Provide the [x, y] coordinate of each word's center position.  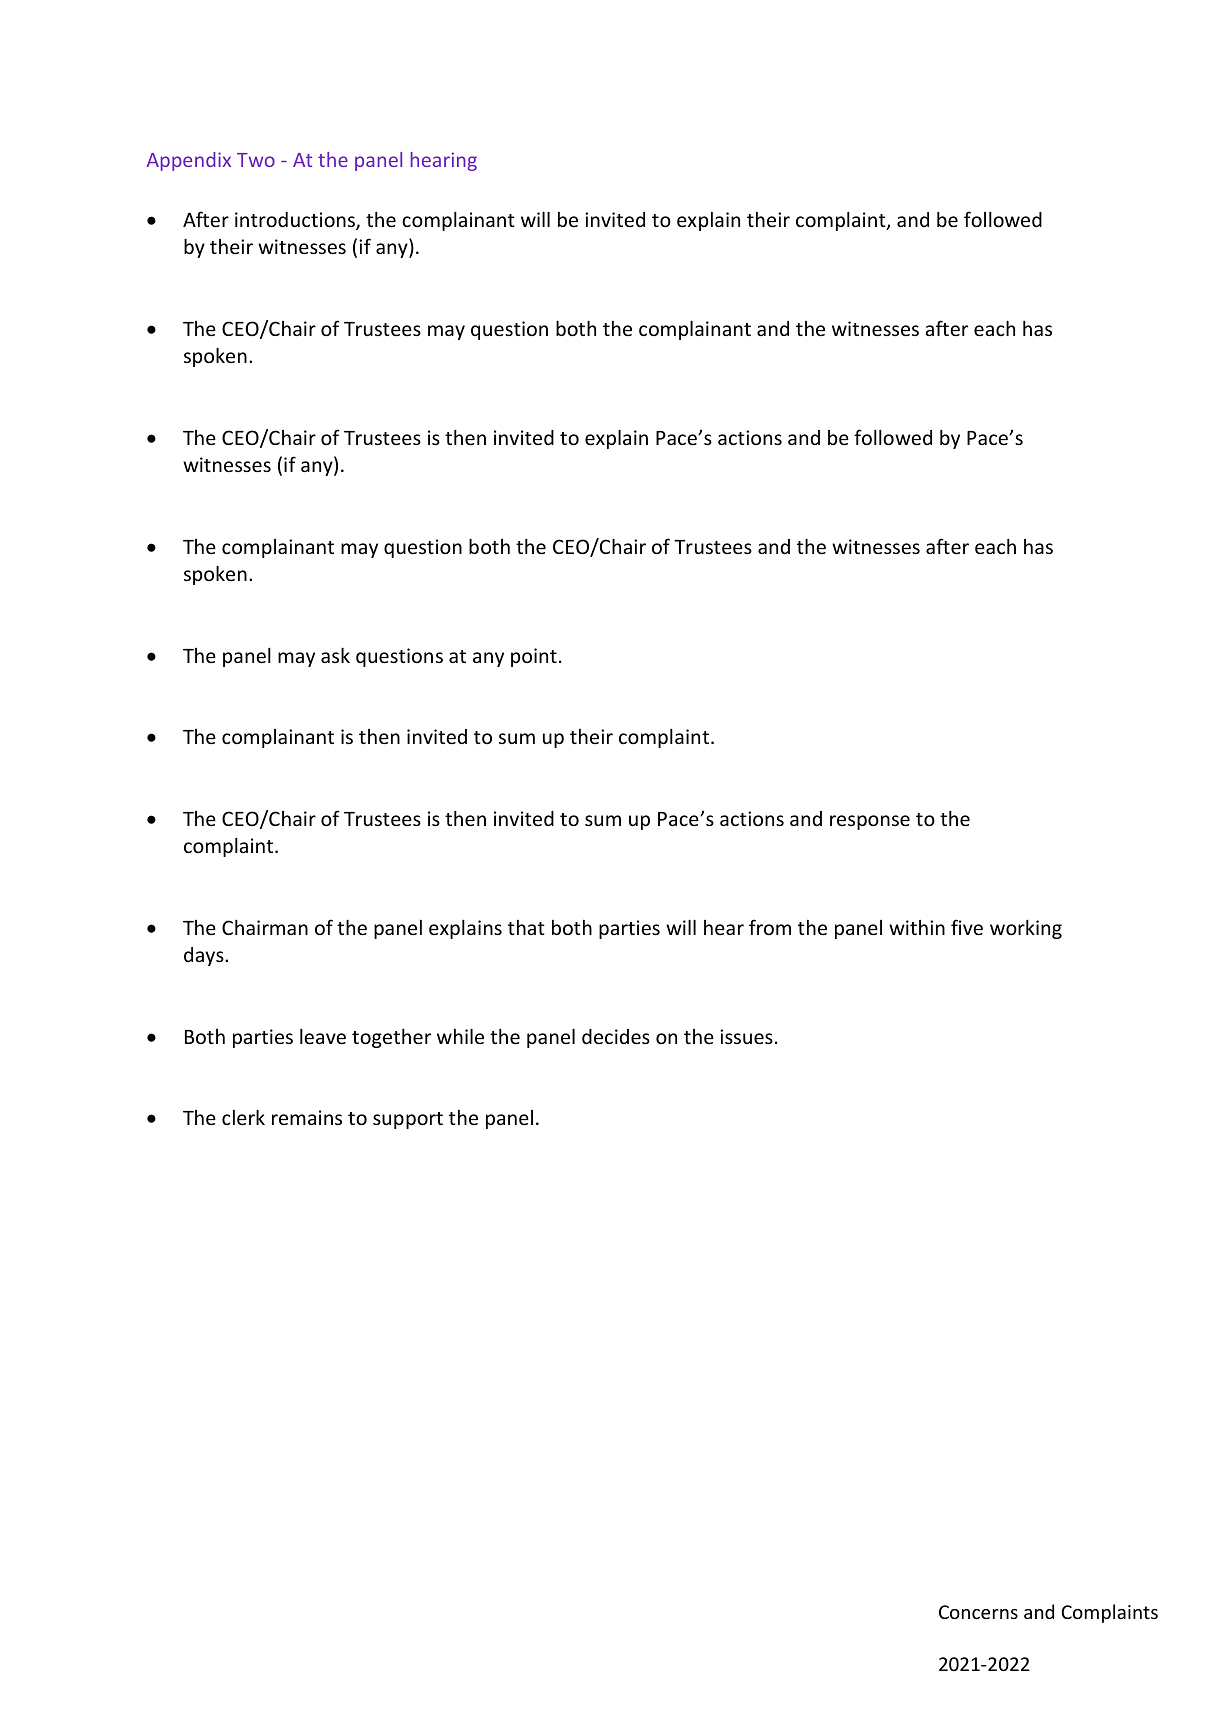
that [526, 927]
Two [256, 160]
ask [335, 655]
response [870, 822]
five [967, 927]
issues [746, 1036]
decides [616, 1036]
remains [307, 1117]
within [917, 927]
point [534, 657]
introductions [296, 221]
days [205, 956]
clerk [243, 1117]
